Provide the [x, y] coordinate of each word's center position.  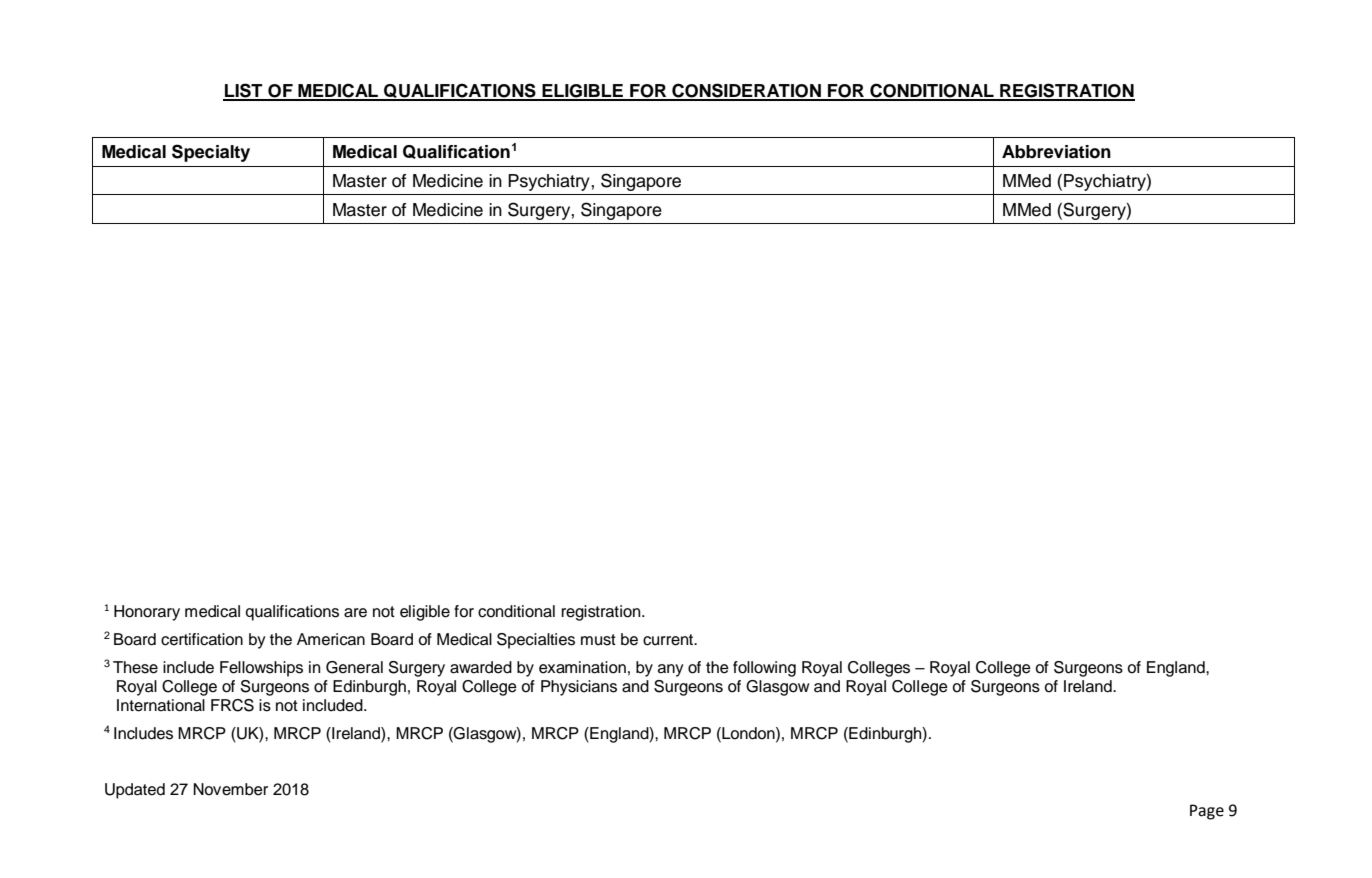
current [669, 640]
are [355, 613]
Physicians [579, 688]
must [598, 640]
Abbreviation [1056, 152]
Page [1207, 812]
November [230, 789]
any [671, 670]
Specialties [536, 641]
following [764, 669]
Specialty [211, 153]
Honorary [147, 613]
